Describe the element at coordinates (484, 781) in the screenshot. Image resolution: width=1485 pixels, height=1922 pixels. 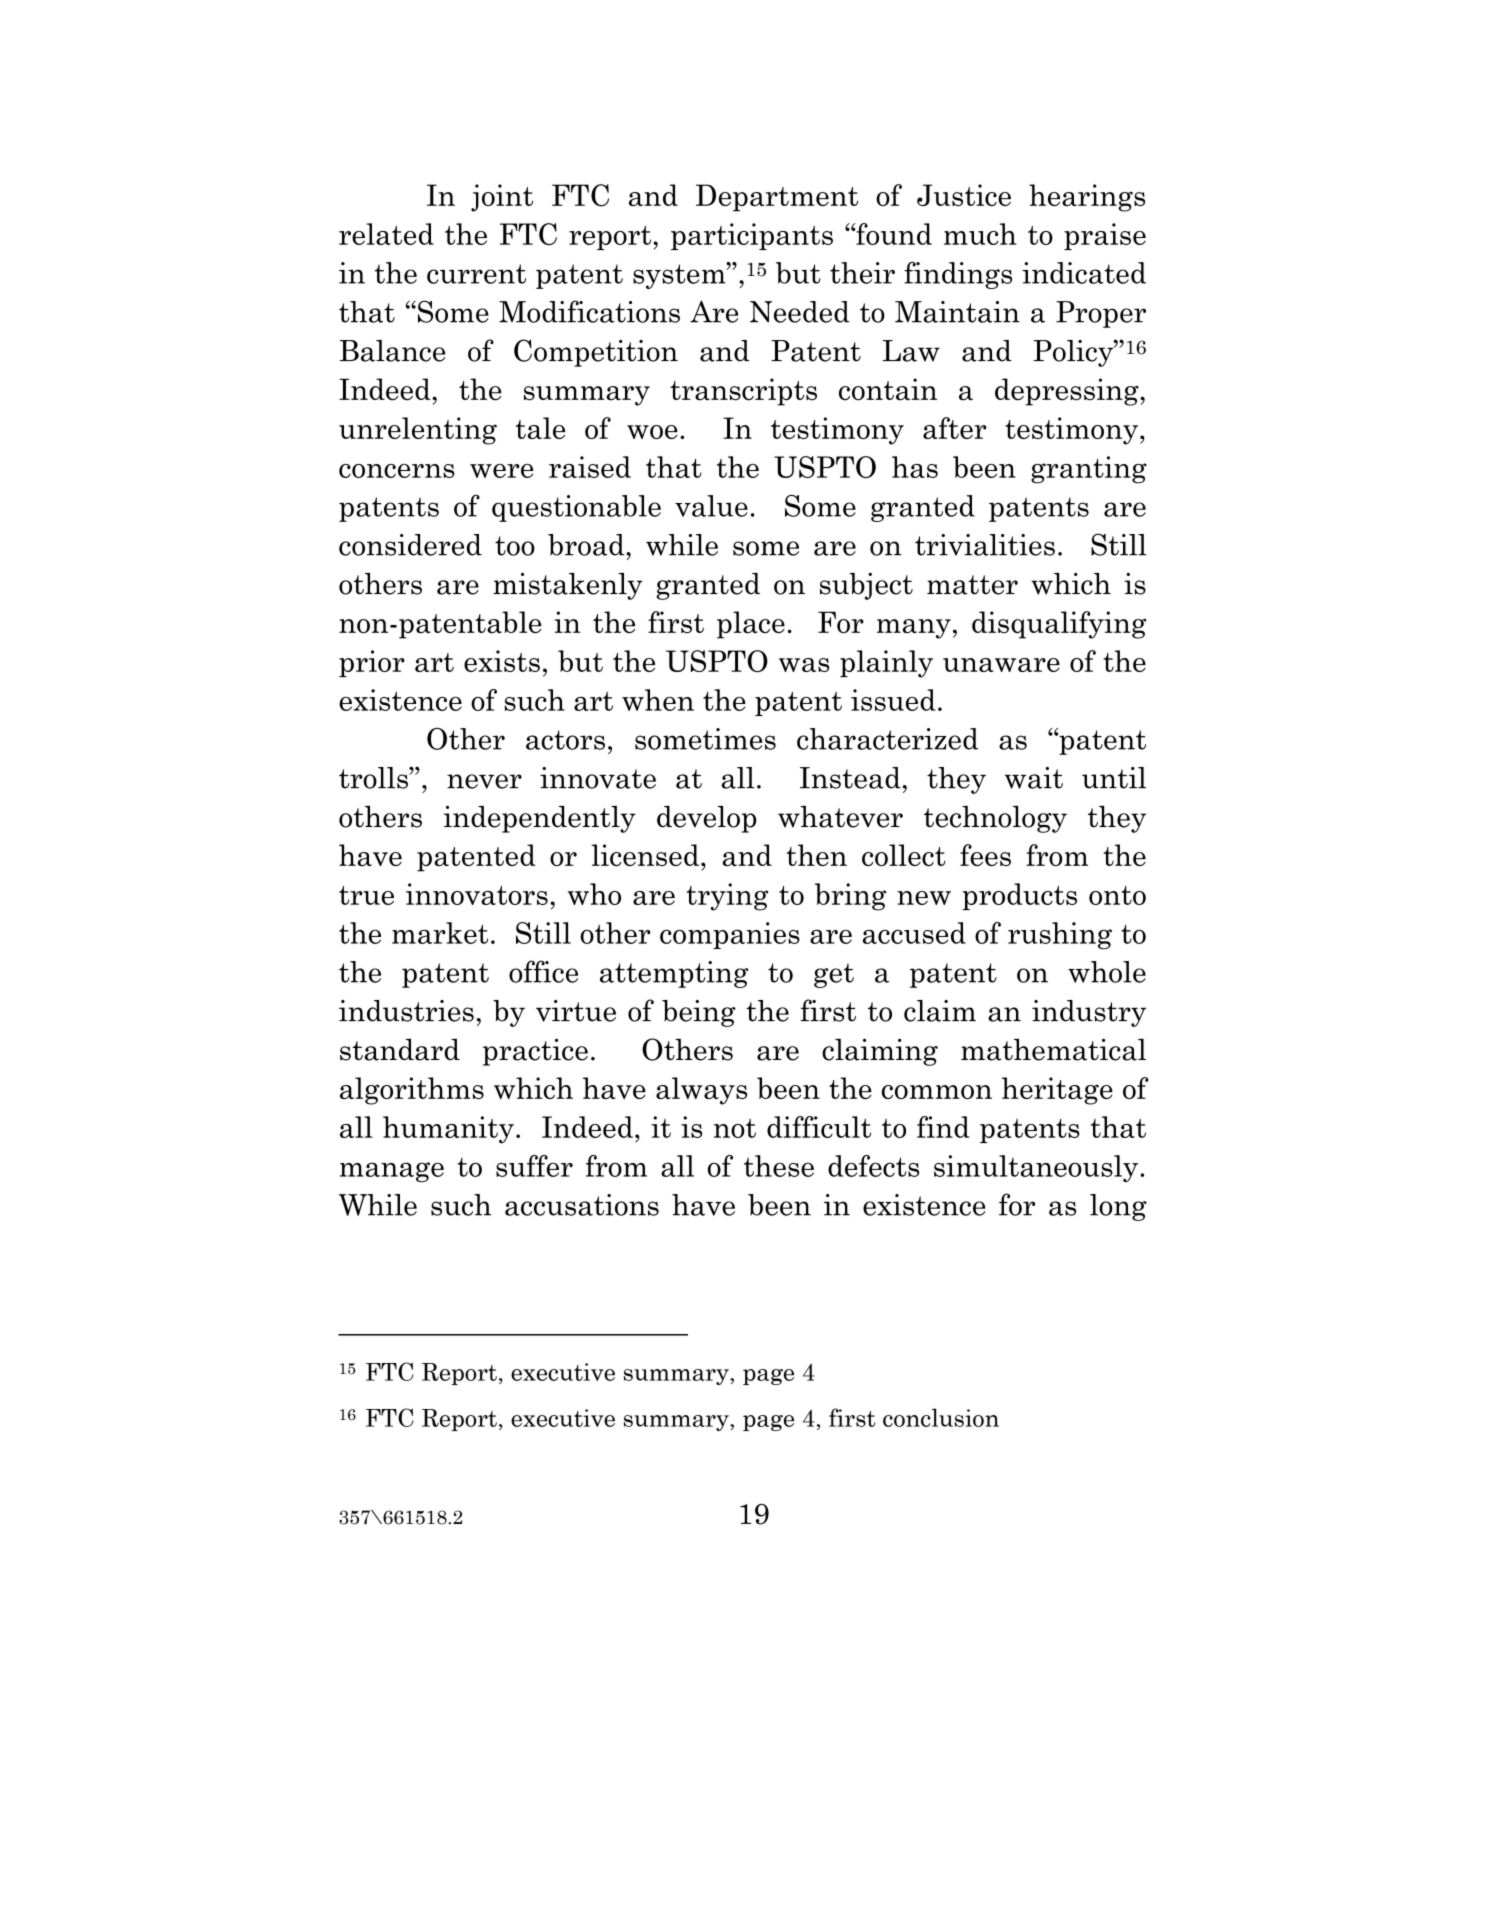
I see `never` at that location.
